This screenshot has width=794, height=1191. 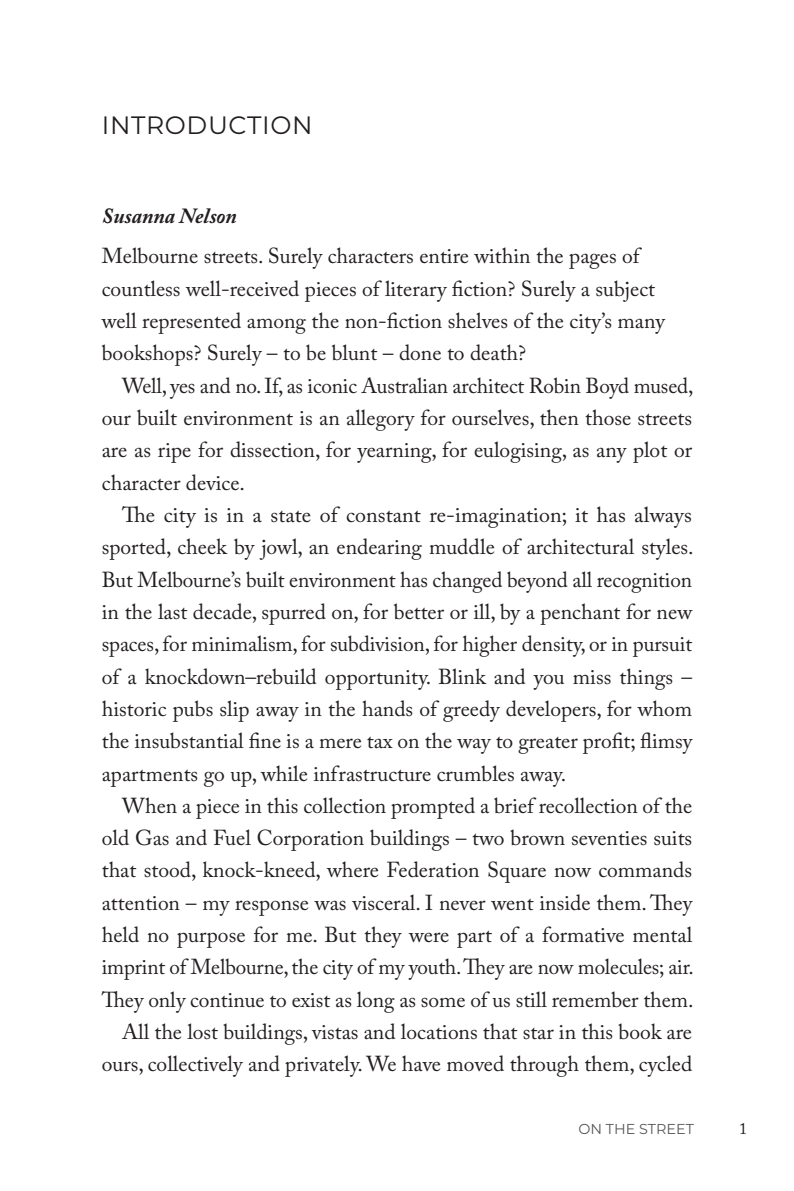 I want to click on pages, so click(x=592, y=261).
